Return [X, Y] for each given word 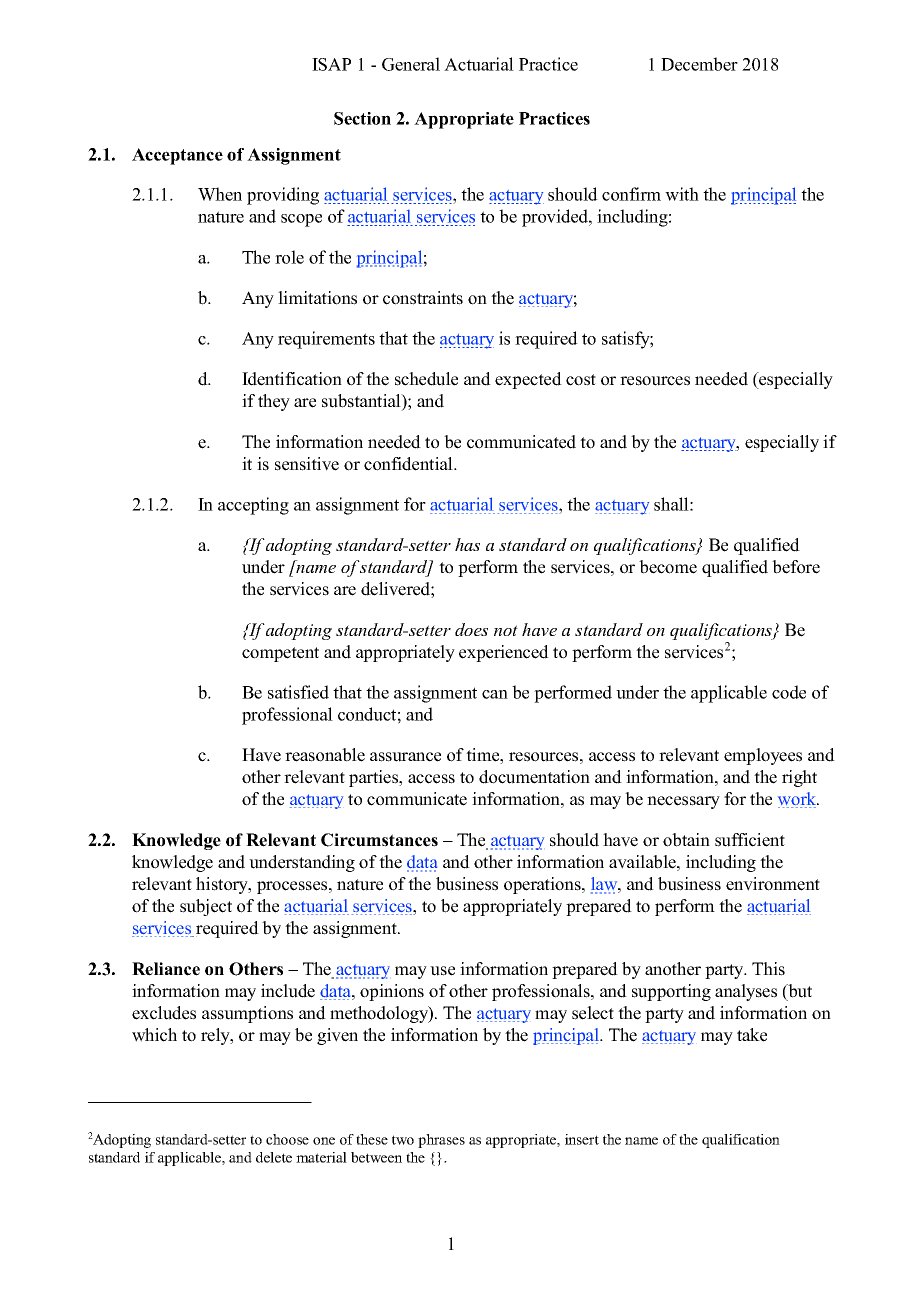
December [699, 64]
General [411, 64]
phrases [441, 1141]
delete [274, 1157]
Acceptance [177, 156]
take [752, 1035]
